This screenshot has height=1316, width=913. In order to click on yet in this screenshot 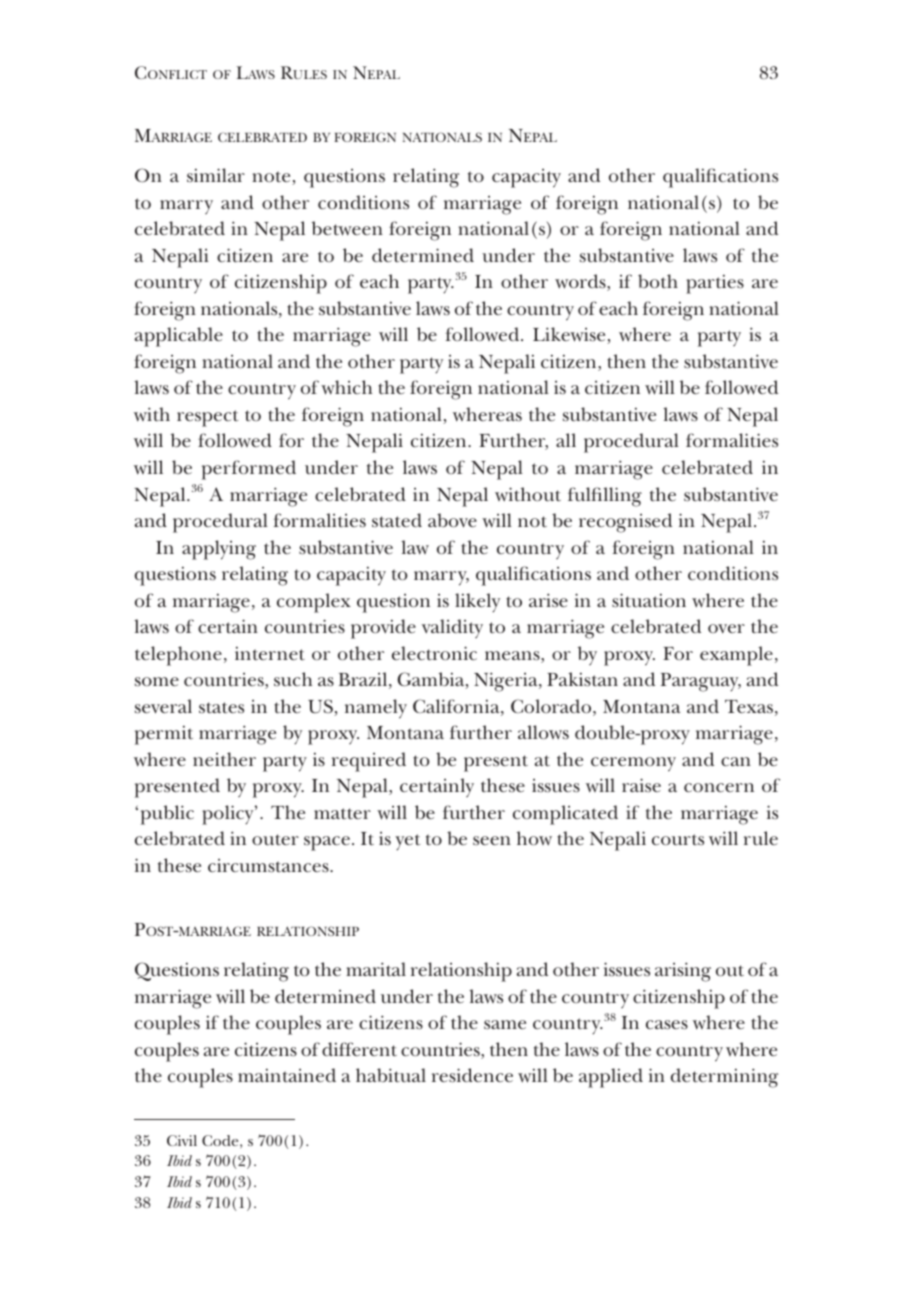, I will do `click(407, 842)`.
